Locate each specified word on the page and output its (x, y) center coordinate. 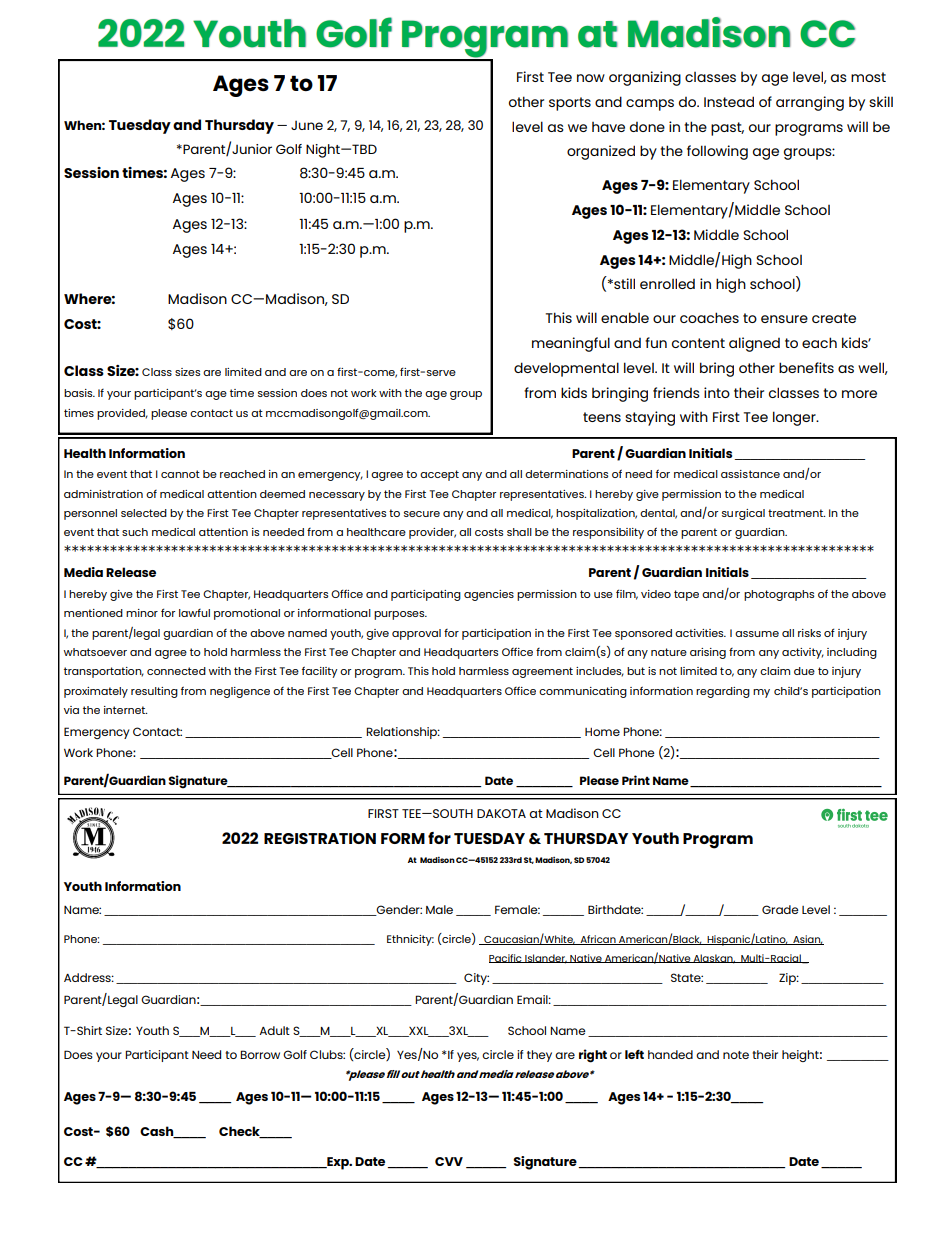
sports (570, 104)
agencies (489, 595)
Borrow (260, 1054)
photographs (779, 595)
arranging (810, 103)
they (539, 1056)
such (135, 532)
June (307, 125)
